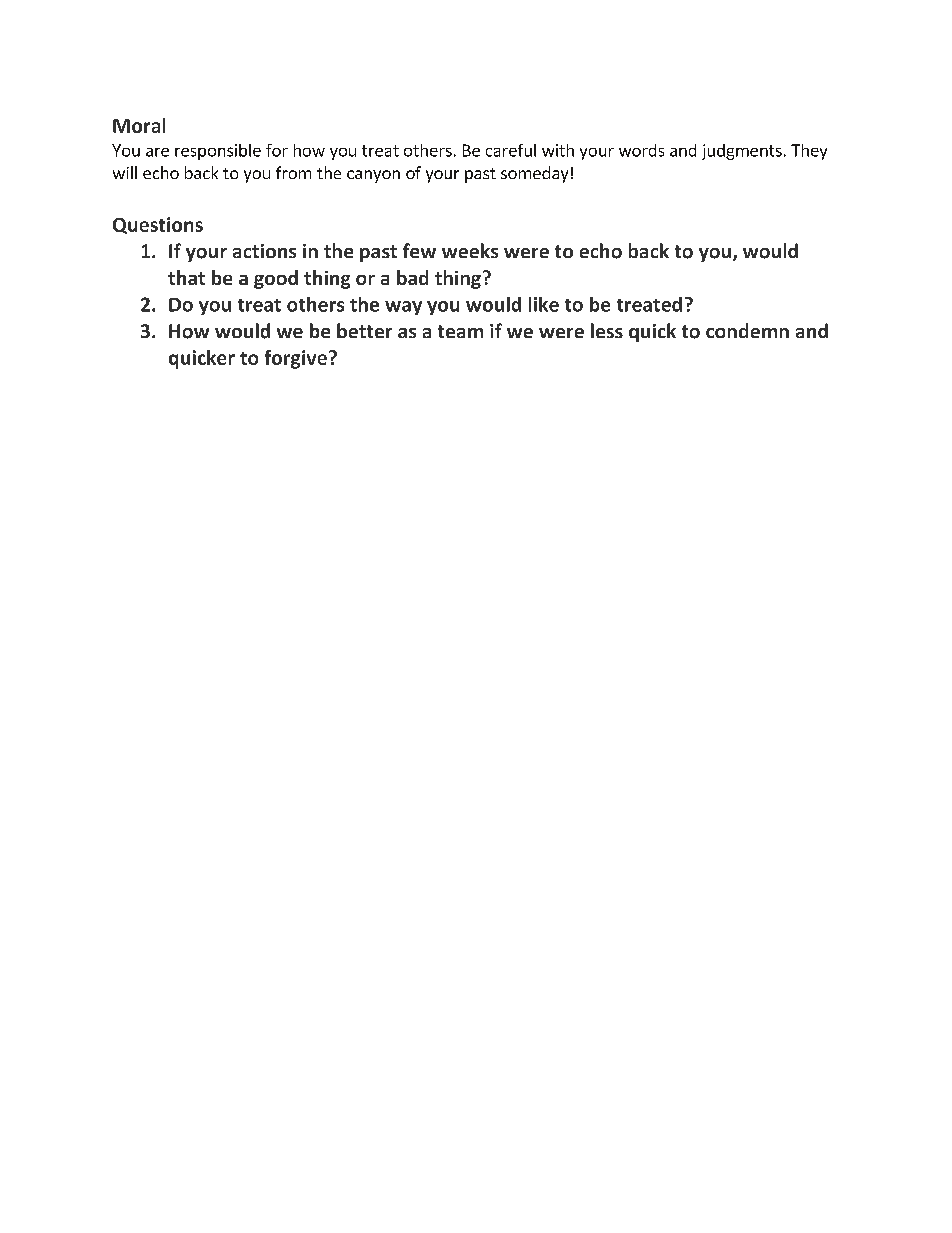  What do you see at coordinates (511, 150) in the screenshot?
I see `careful` at bounding box center [511, 150].
